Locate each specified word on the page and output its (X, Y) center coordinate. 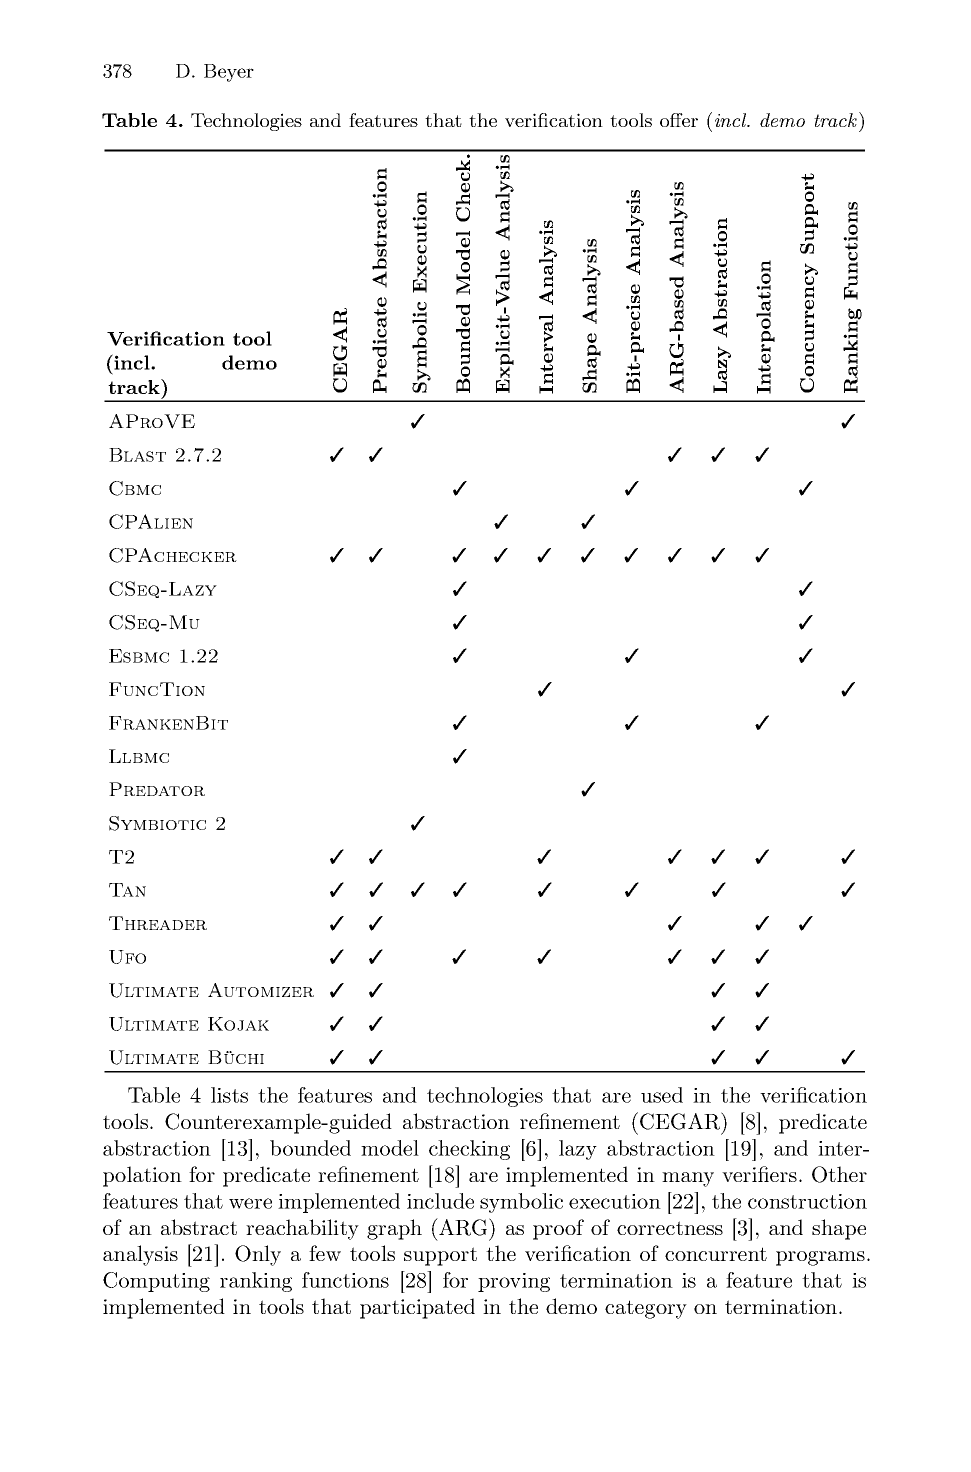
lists (229, 1095)
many (688, 1179)
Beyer (229, 73)
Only (258, 1255)
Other (839, 1174)
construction (807, 1201)
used (662, 1095)
